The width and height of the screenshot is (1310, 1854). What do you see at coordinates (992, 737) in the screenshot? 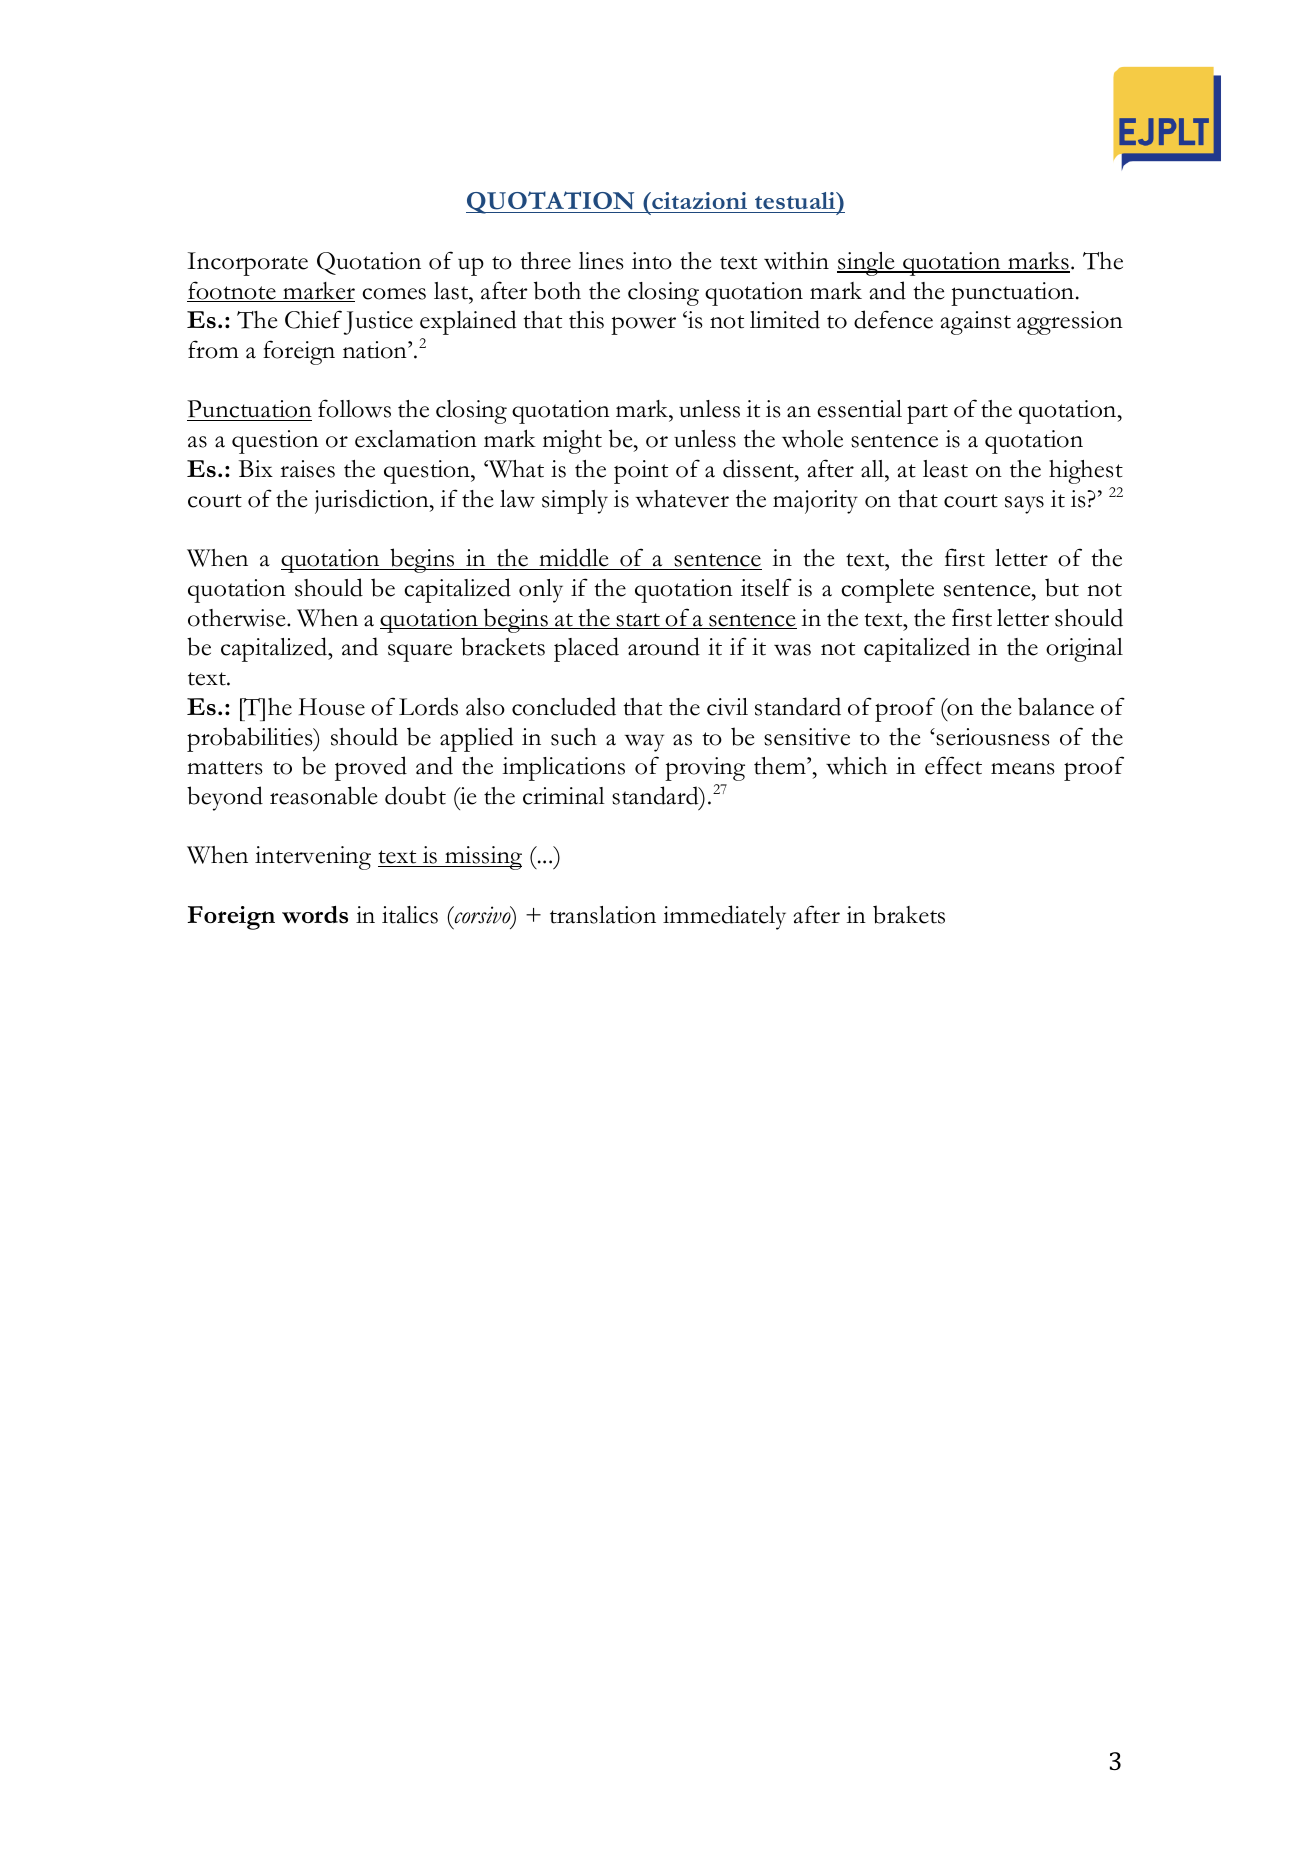
I see `seriousness` at bounding box center [992, 737].
